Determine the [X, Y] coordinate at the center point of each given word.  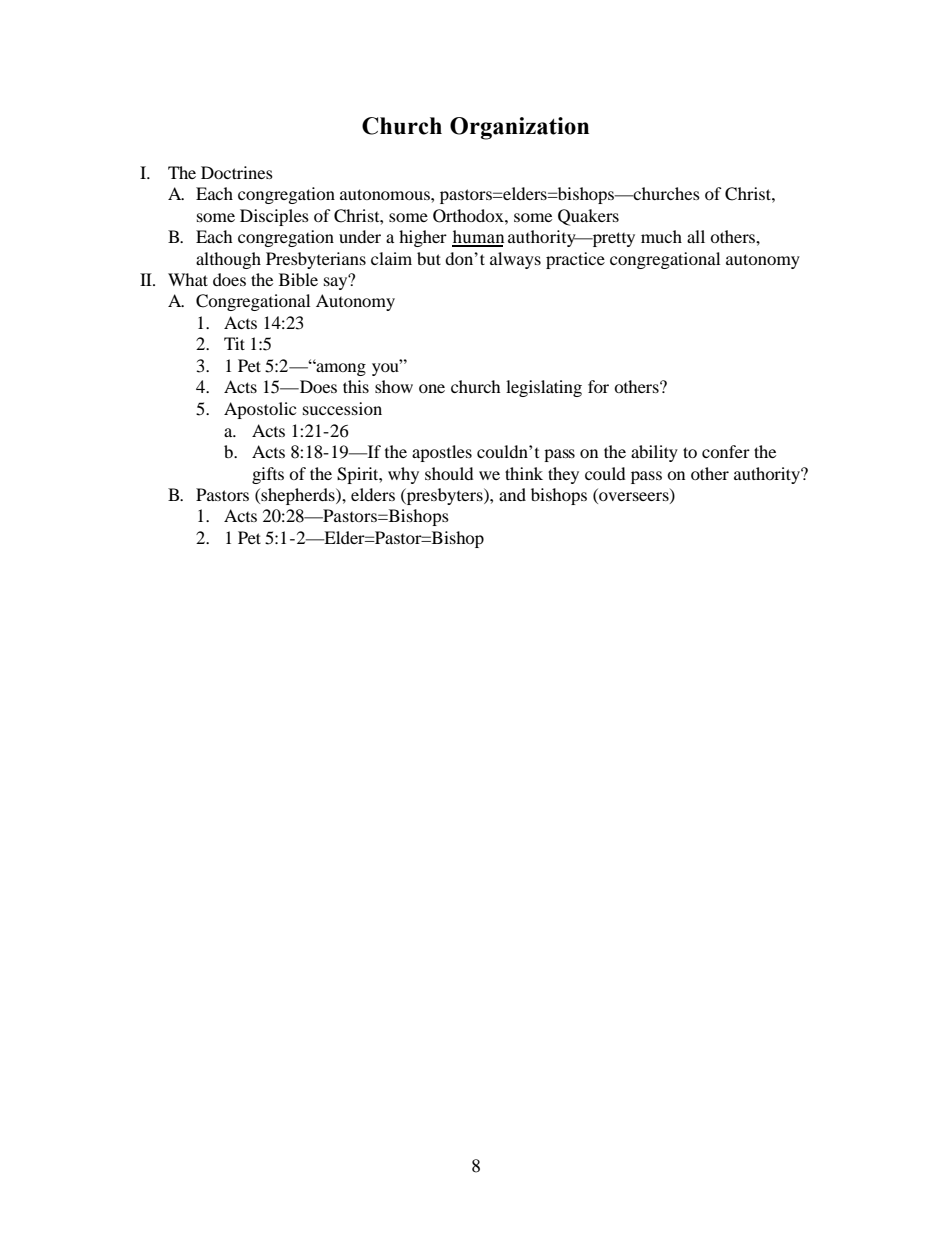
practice [575, 260]
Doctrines [237, 172]
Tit [234, 343]
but [429, 258]
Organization [519, 128]
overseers [634, 498]
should [449, 473]
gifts [268, 475]
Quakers [588, 217]
